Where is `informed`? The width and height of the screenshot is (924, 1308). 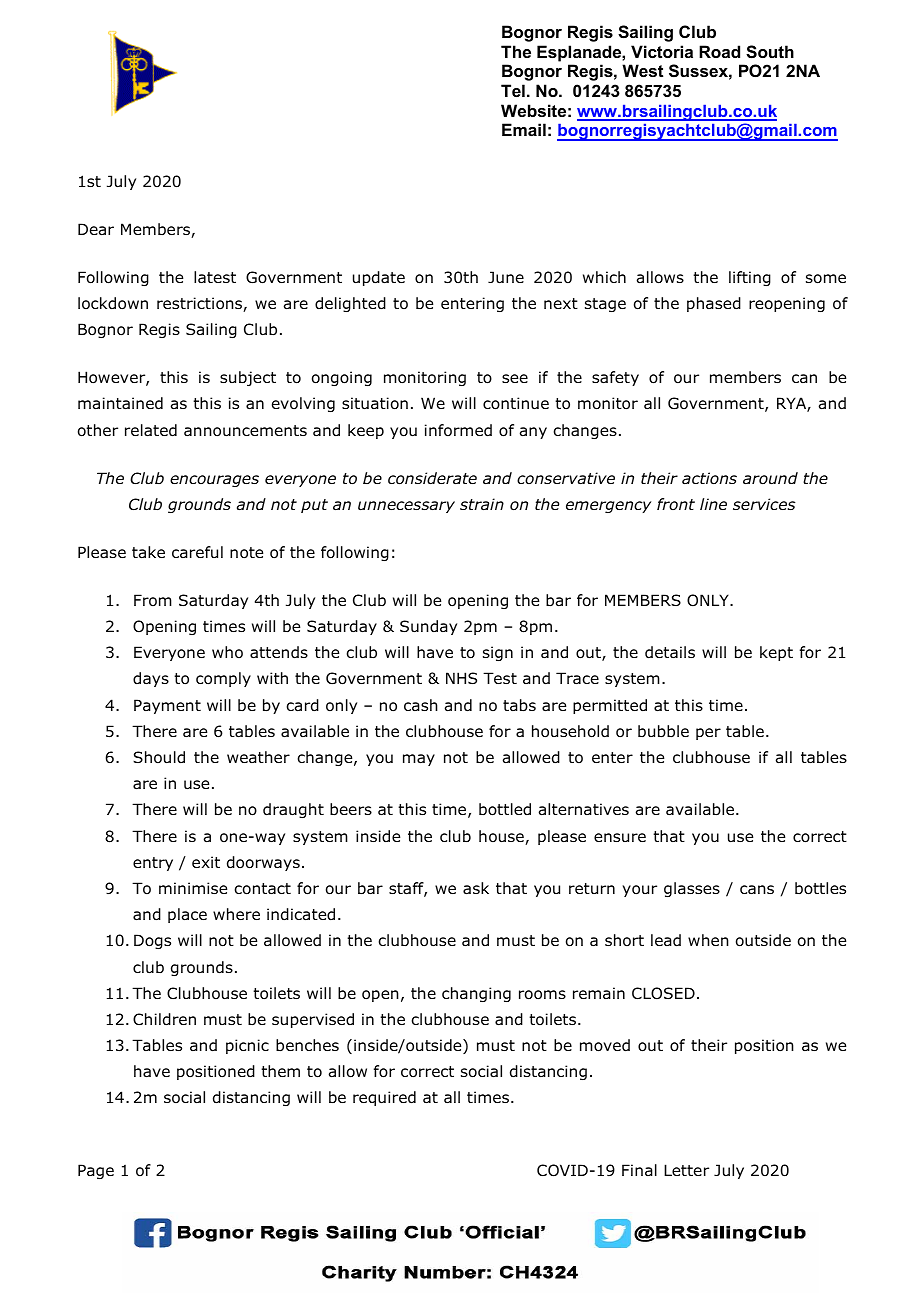 informed is located at coordinates (458, 430).
